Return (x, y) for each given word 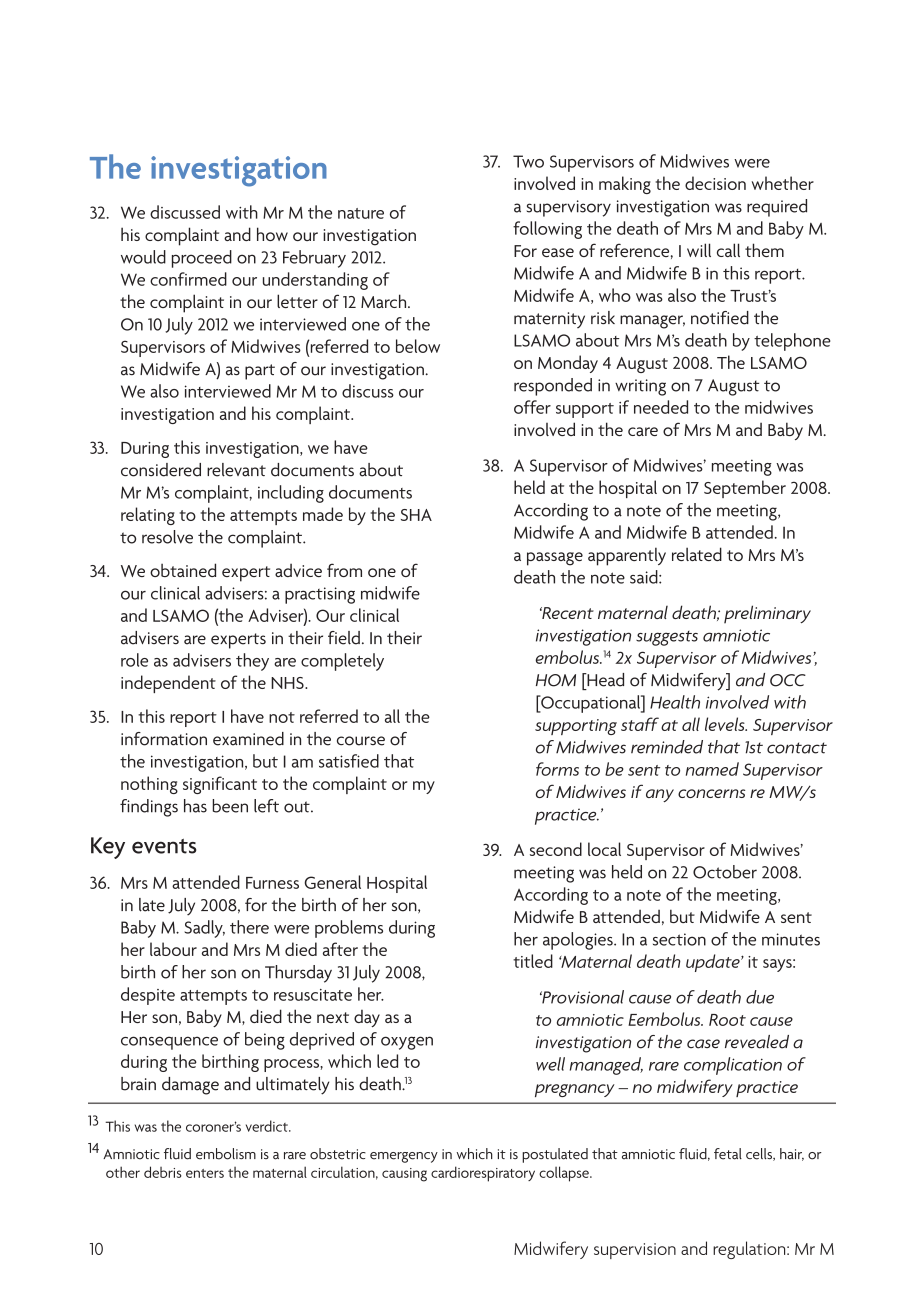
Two (528, 161)
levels (726, 724)
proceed (202, 259)
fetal (728, 1154)
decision (715, 183)
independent (168, 684)
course (361, 741)
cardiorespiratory (483, 1174)
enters (205, 1173)
